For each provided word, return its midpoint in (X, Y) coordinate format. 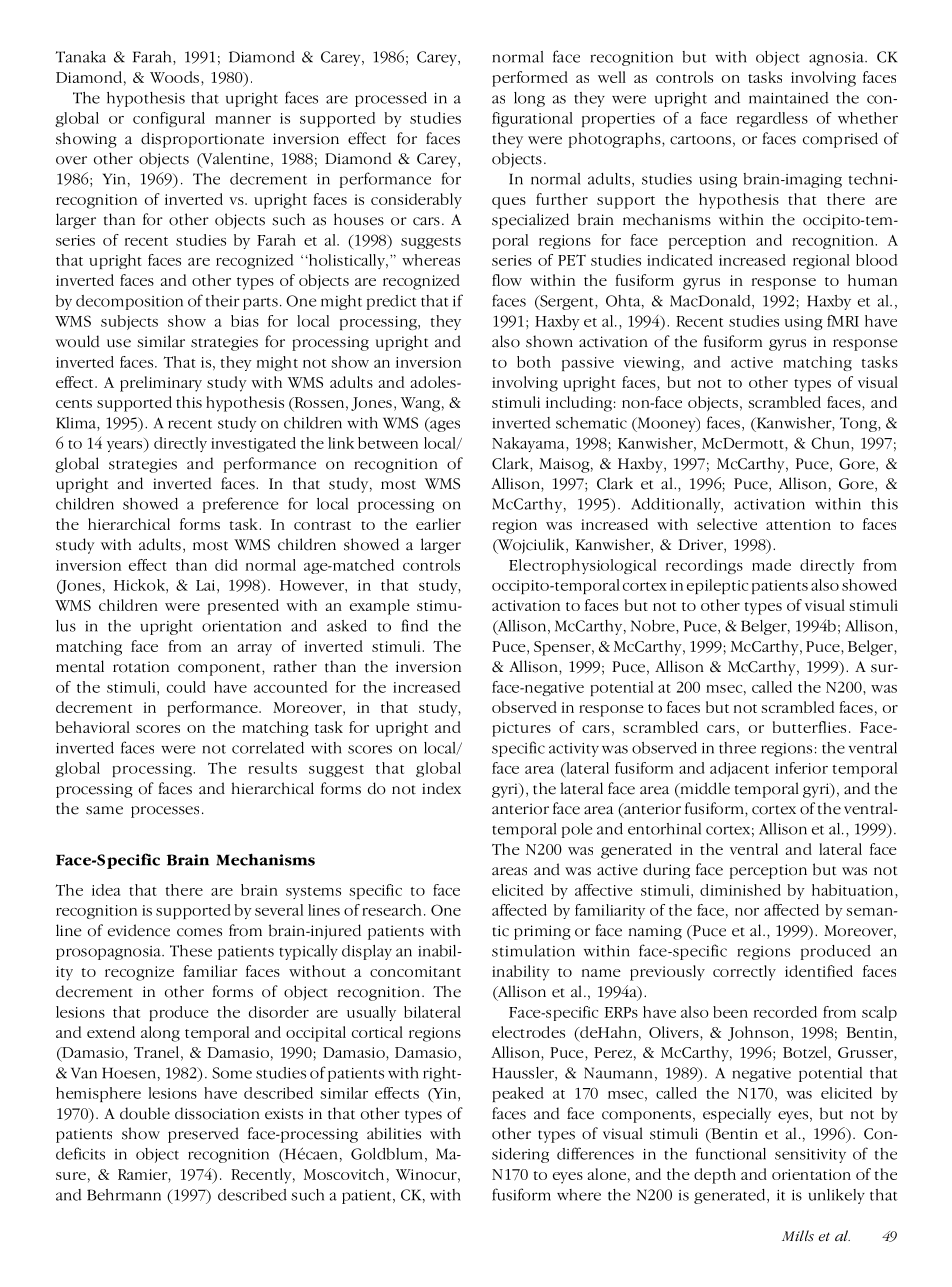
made (771, 565)
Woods (174, 77)
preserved (203, 1135)
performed (530, 79)
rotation (141, 667)
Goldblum (386, 1154)
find (415, 625)
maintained (789, 98)
